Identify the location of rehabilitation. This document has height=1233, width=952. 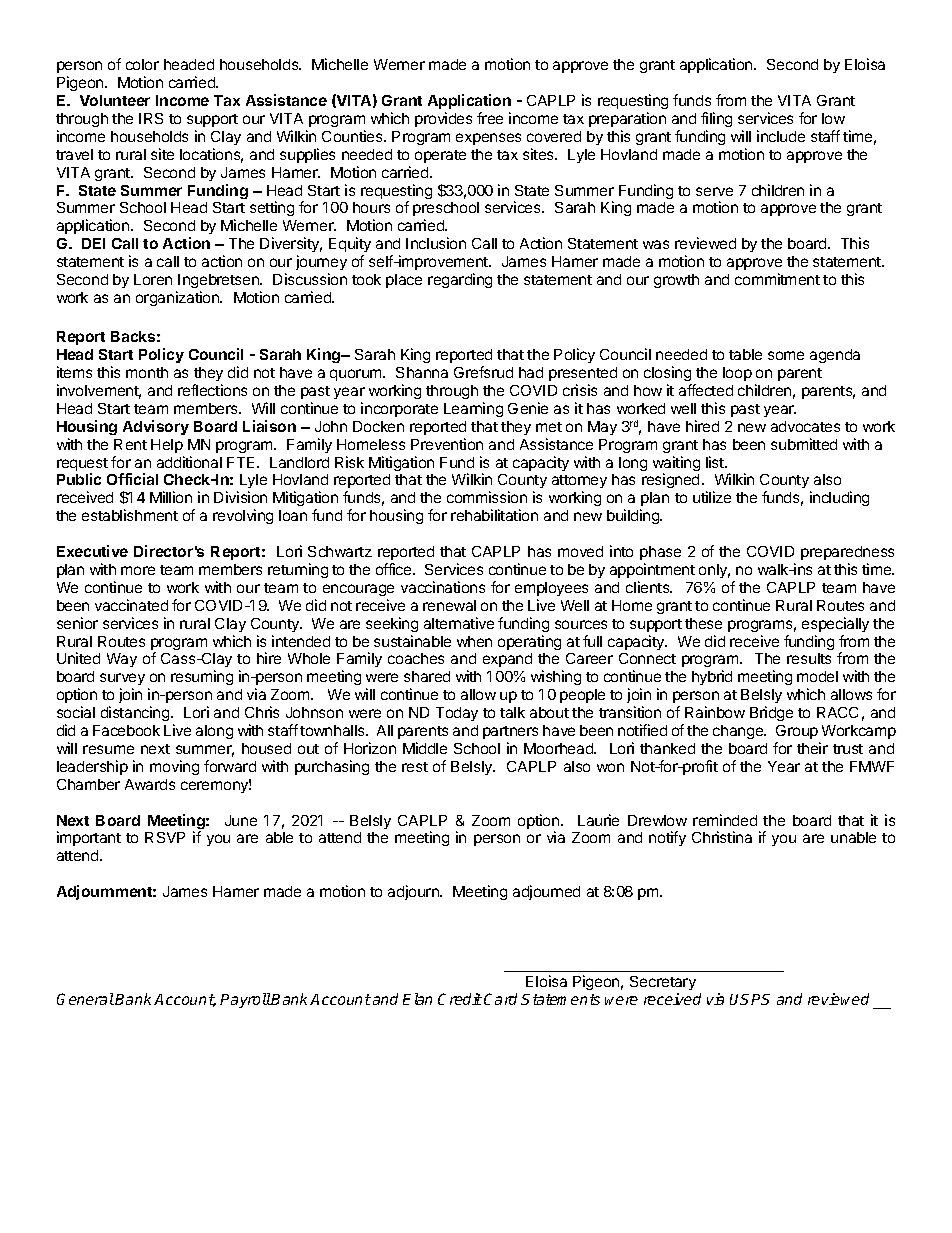
(494, 515).
